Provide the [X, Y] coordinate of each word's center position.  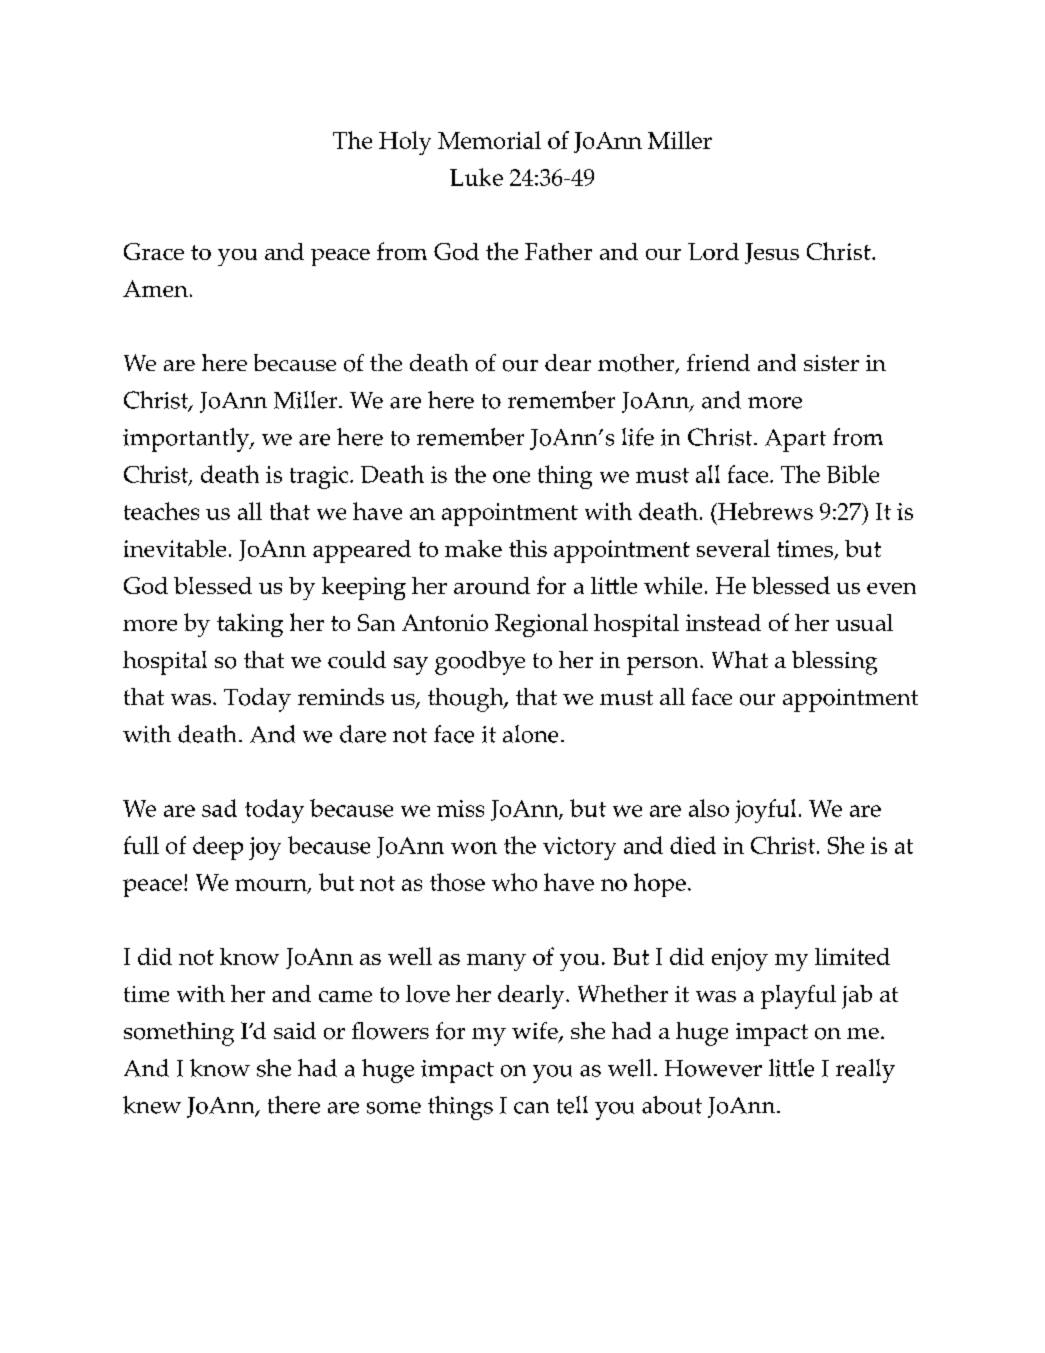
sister [831, 363]
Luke [476, 177]
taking [250, 625]
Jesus [772, 253]
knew [152, 1105]
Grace [154, 251]
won [474, 848]
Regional [541, 625]
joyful [765, 811]
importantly [187, 440]
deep [218, 848]
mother [637, 364]
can [531, 1108]
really [865, 1071]
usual [864, 622]
